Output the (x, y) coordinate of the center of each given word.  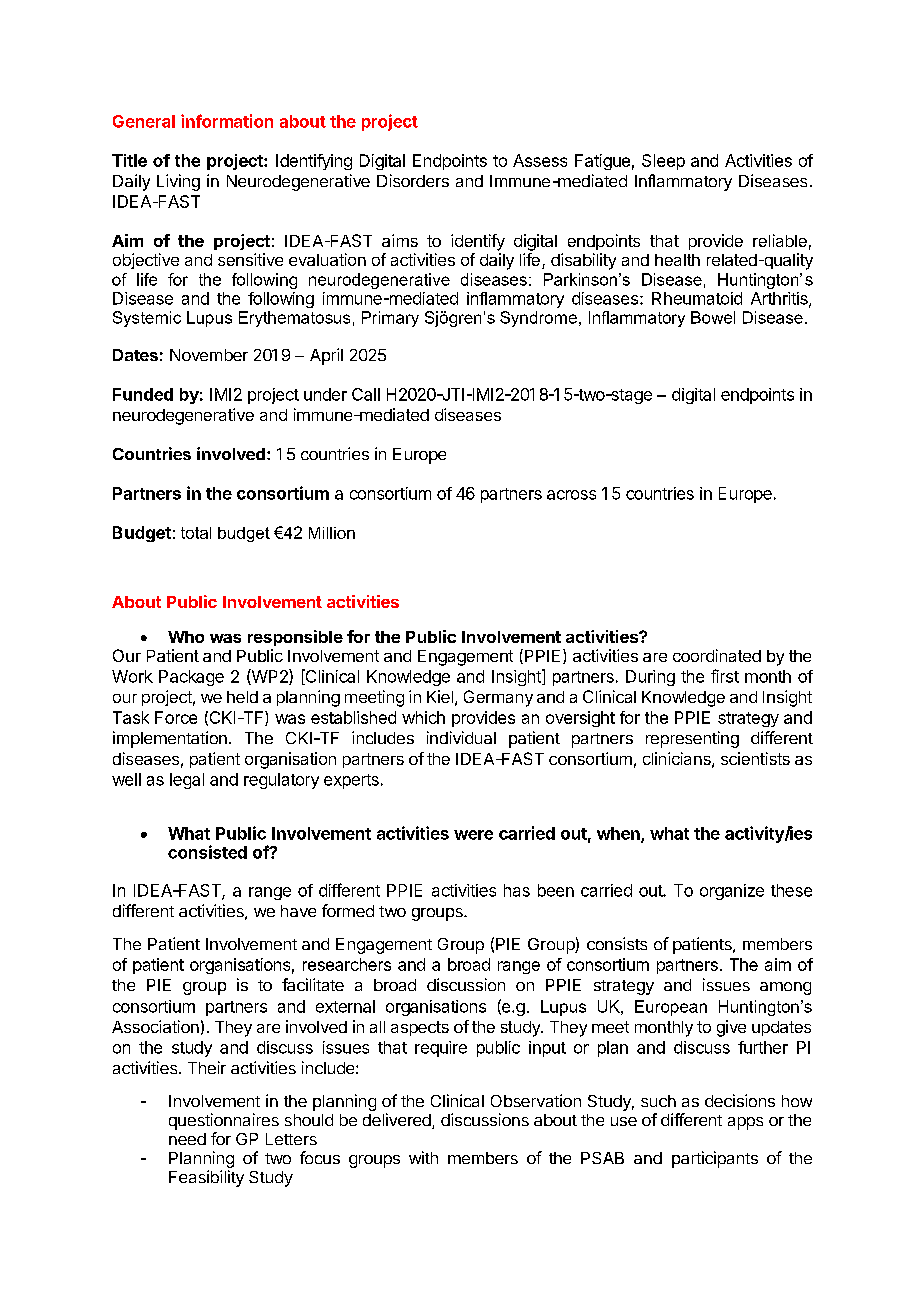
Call (366, 394)
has (517, 890)
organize (732, 892)
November (209, 355)
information (227, 121)
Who (186, 637)
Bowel (713, 317)
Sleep (663, 162)
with (423, 1157)
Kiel (440, 696)
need (187, 1139)
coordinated (717, 655)
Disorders (413, 180)
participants (715, 1159)
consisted (207, 852)
